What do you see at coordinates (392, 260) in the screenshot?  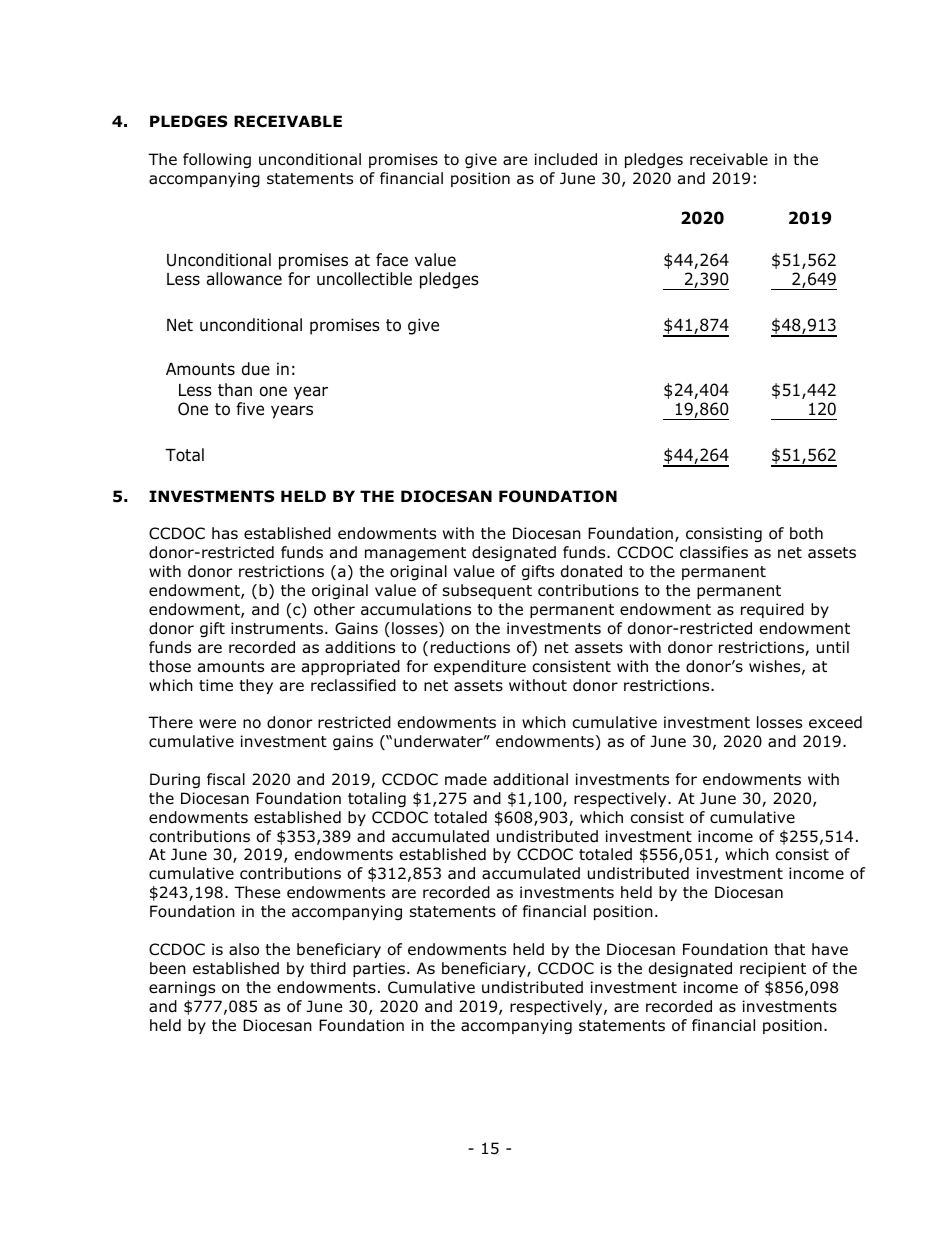 I see `face` at bounding box center [392, 260].
